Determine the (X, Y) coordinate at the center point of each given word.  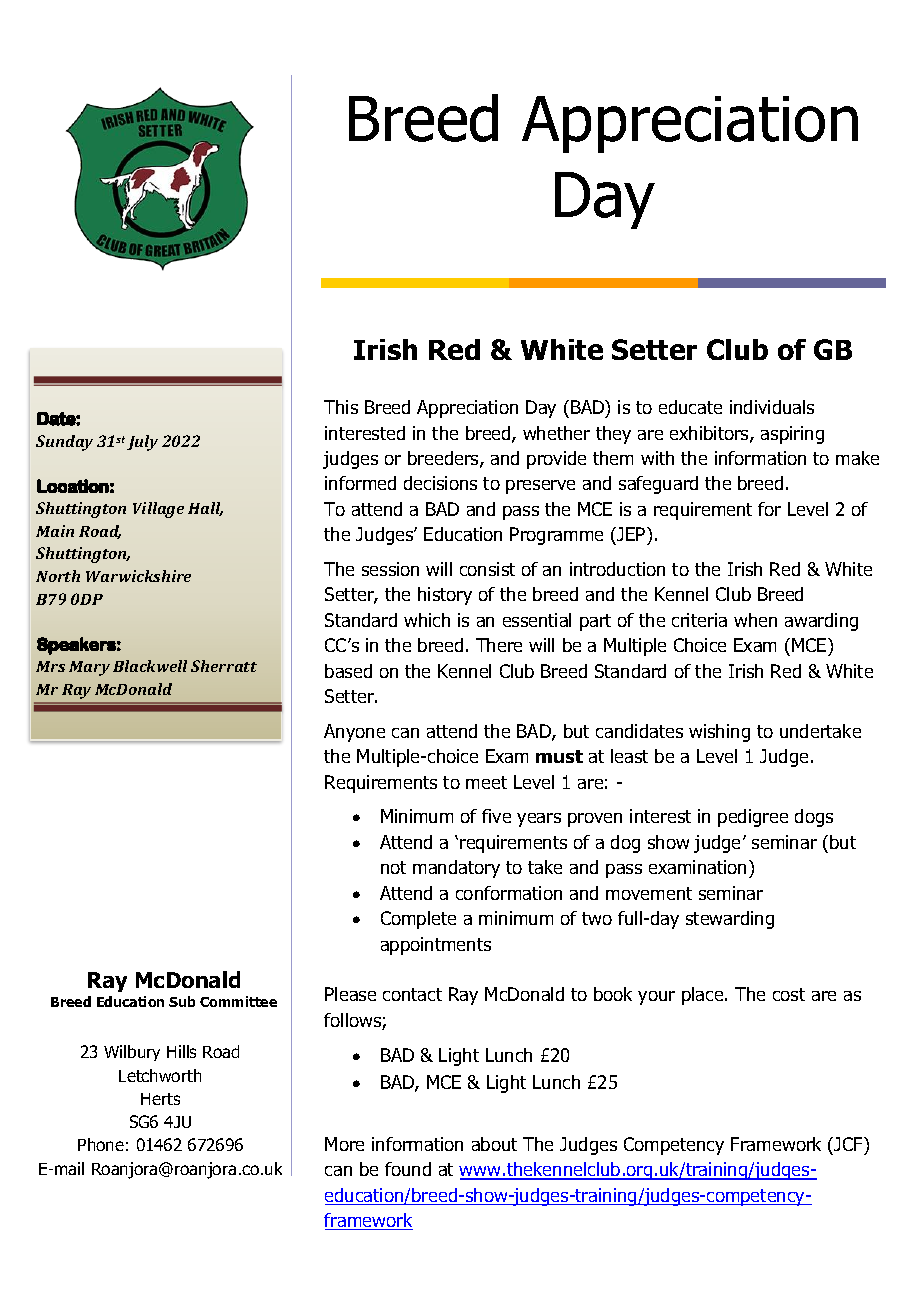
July (142, 443)
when (755, 620)
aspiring (792, 435)
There (499, 645)
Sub (182, 1001)
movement (649, 893)
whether (556, 433)
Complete (418, 920)
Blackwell (150, 666)
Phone (101, 1144)
